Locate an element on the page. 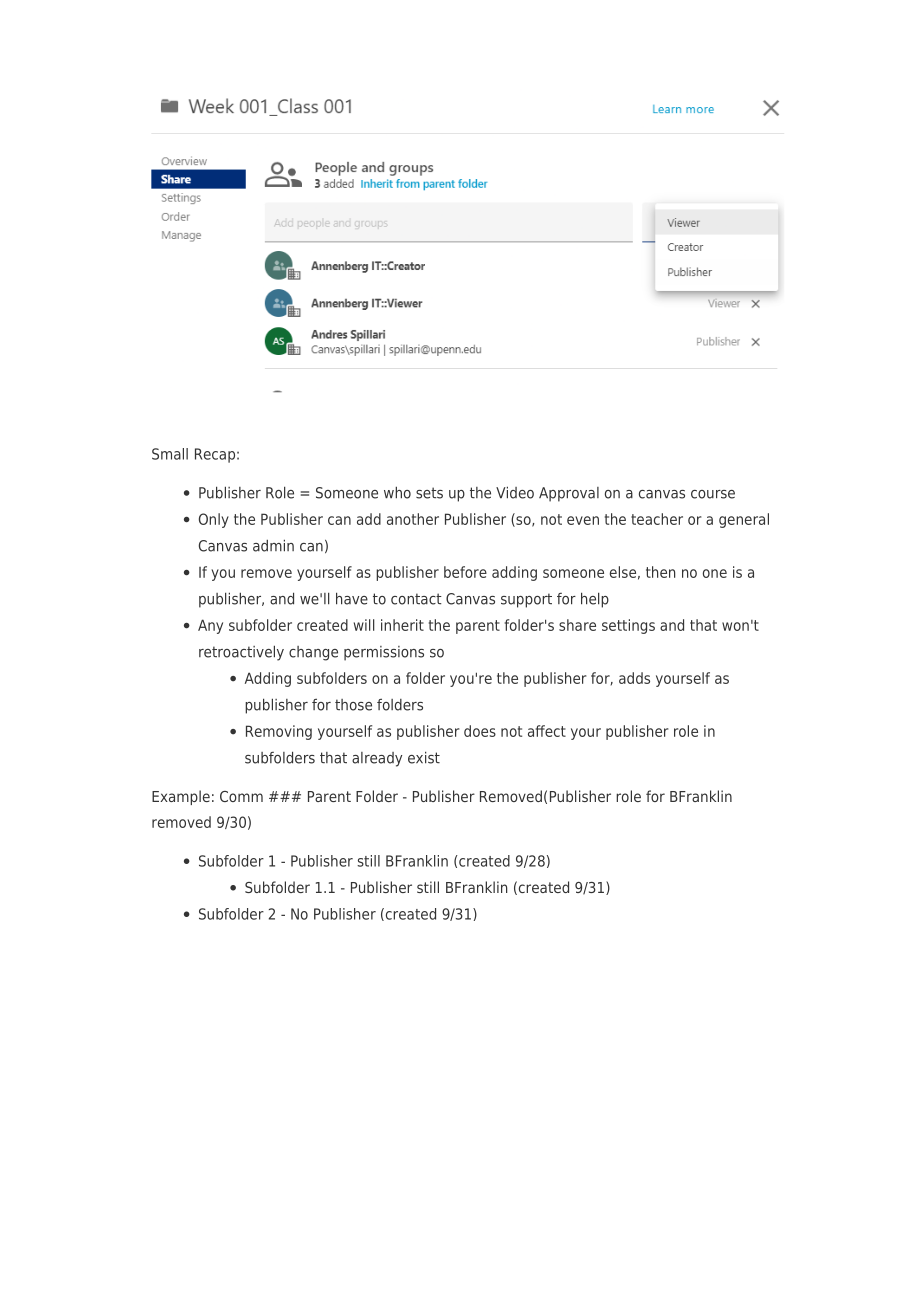  Any is located at coordinates (210, 626).
